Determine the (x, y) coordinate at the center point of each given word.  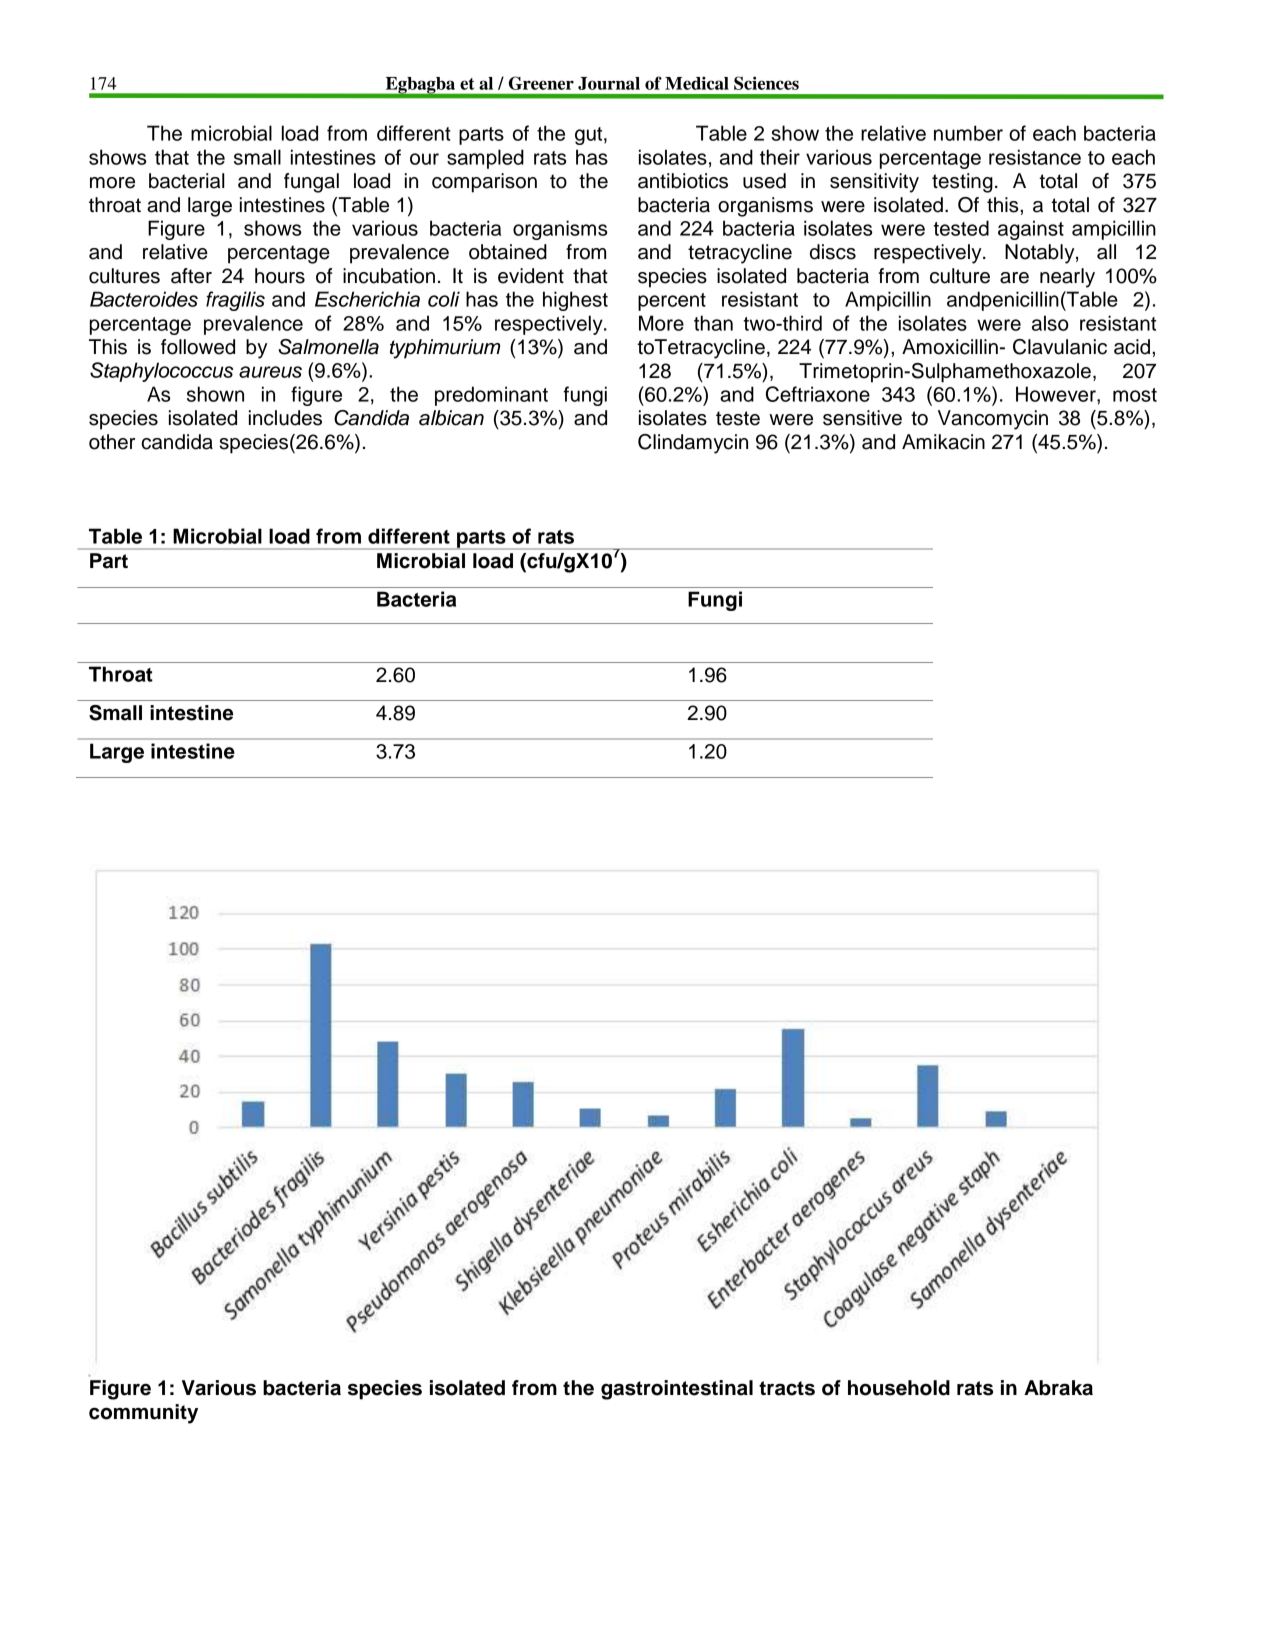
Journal (609, 83)
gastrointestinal (677, 1390)
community (143, 1414)
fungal (311, 183)
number (968, 133)
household (899, 1388)
